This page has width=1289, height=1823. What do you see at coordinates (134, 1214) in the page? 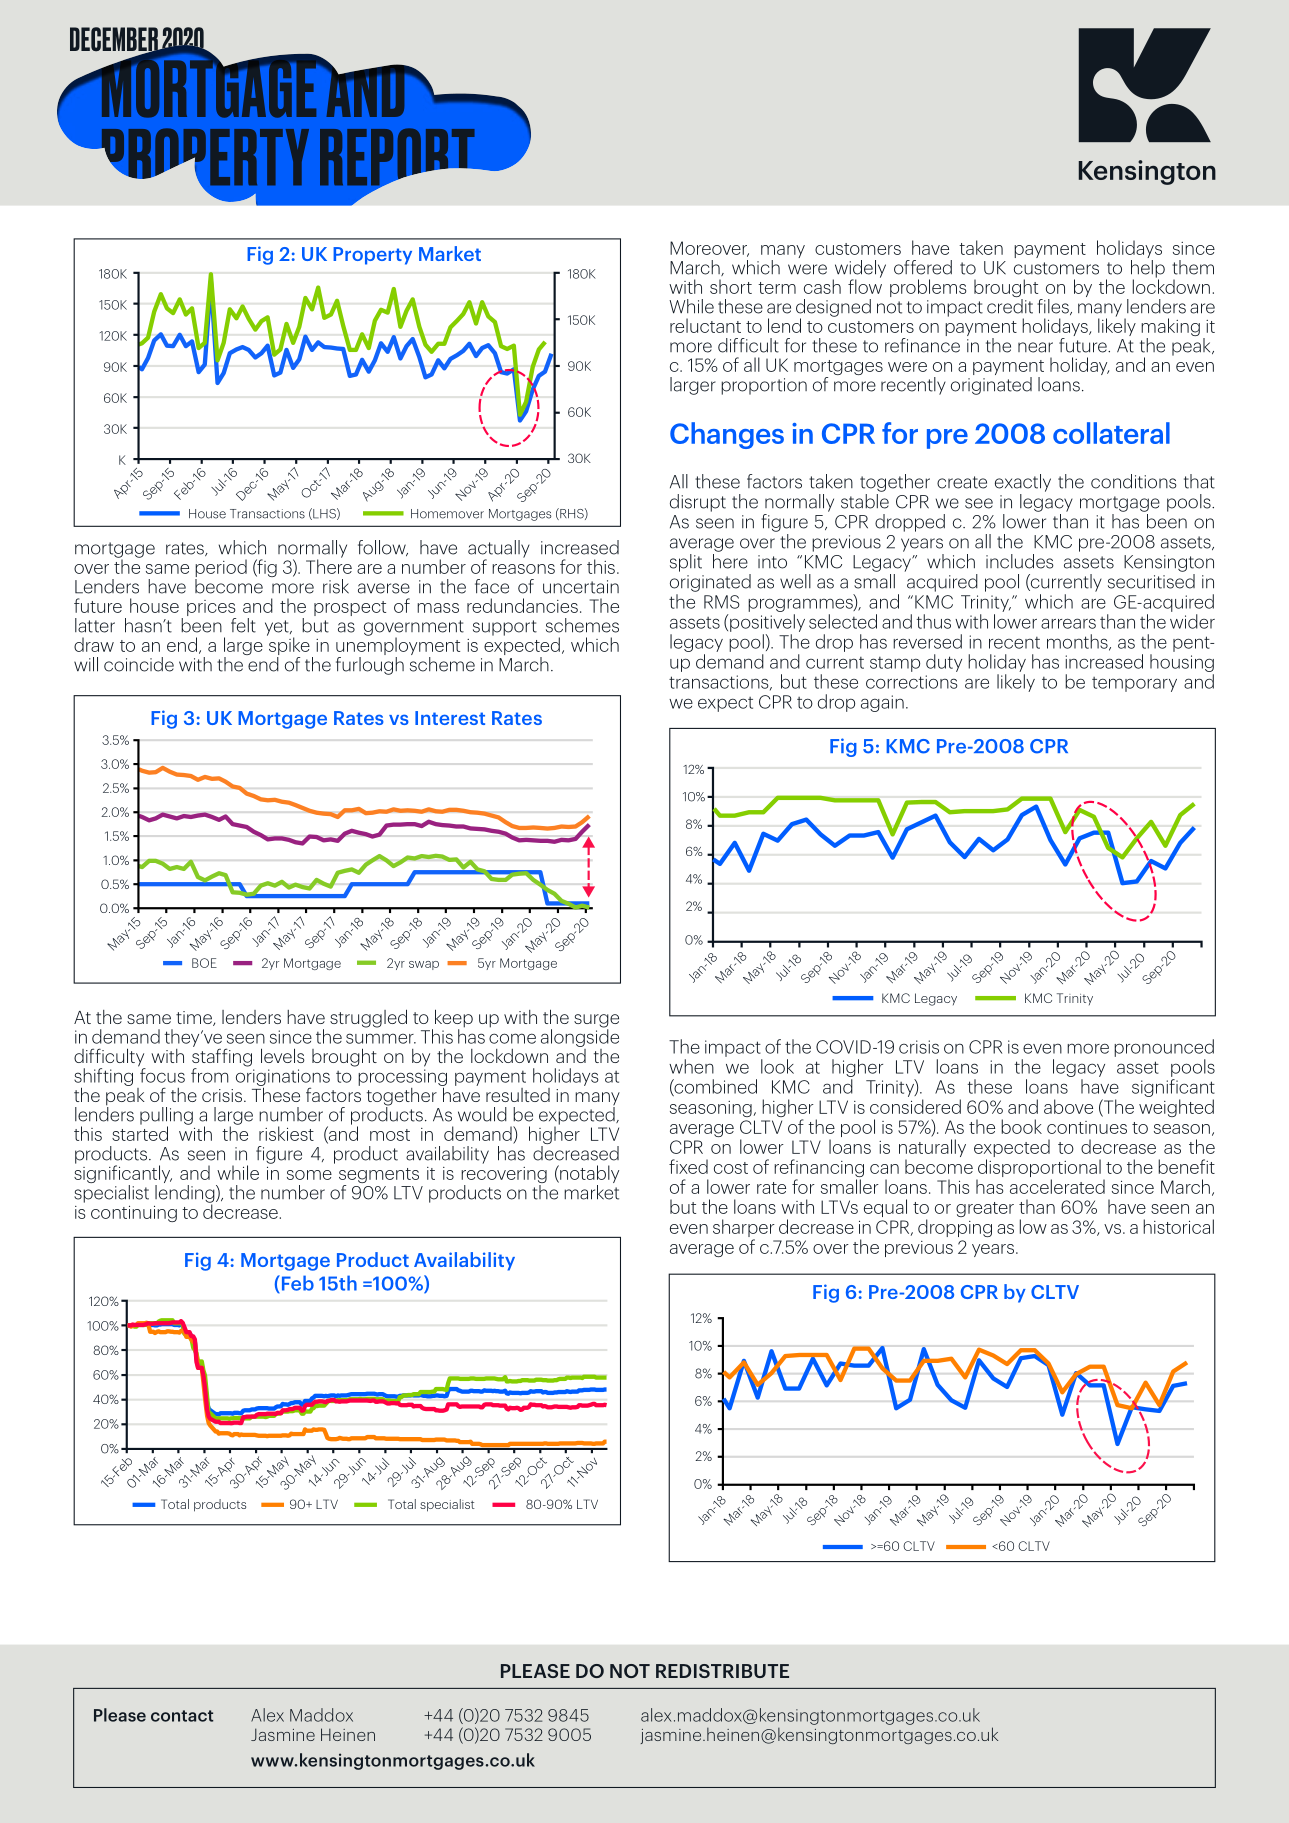
I see `continuing` at bounding box center [134, 1214].
